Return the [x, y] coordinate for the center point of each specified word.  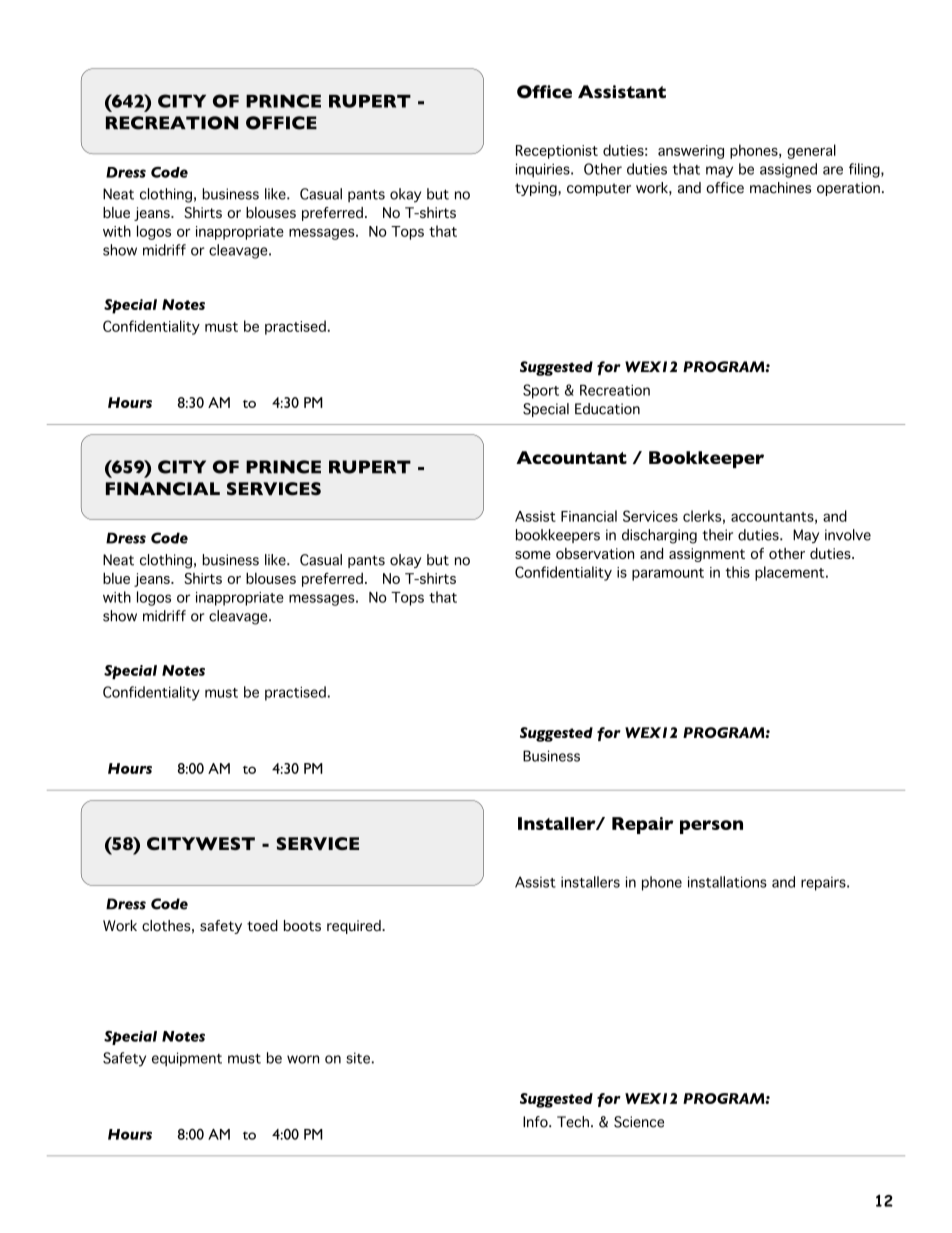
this [737, 572]
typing [537, 189]
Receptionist [557, 152]
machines [780, 188]
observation [595, 553]
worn [303, 1059]
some [533, 555]
